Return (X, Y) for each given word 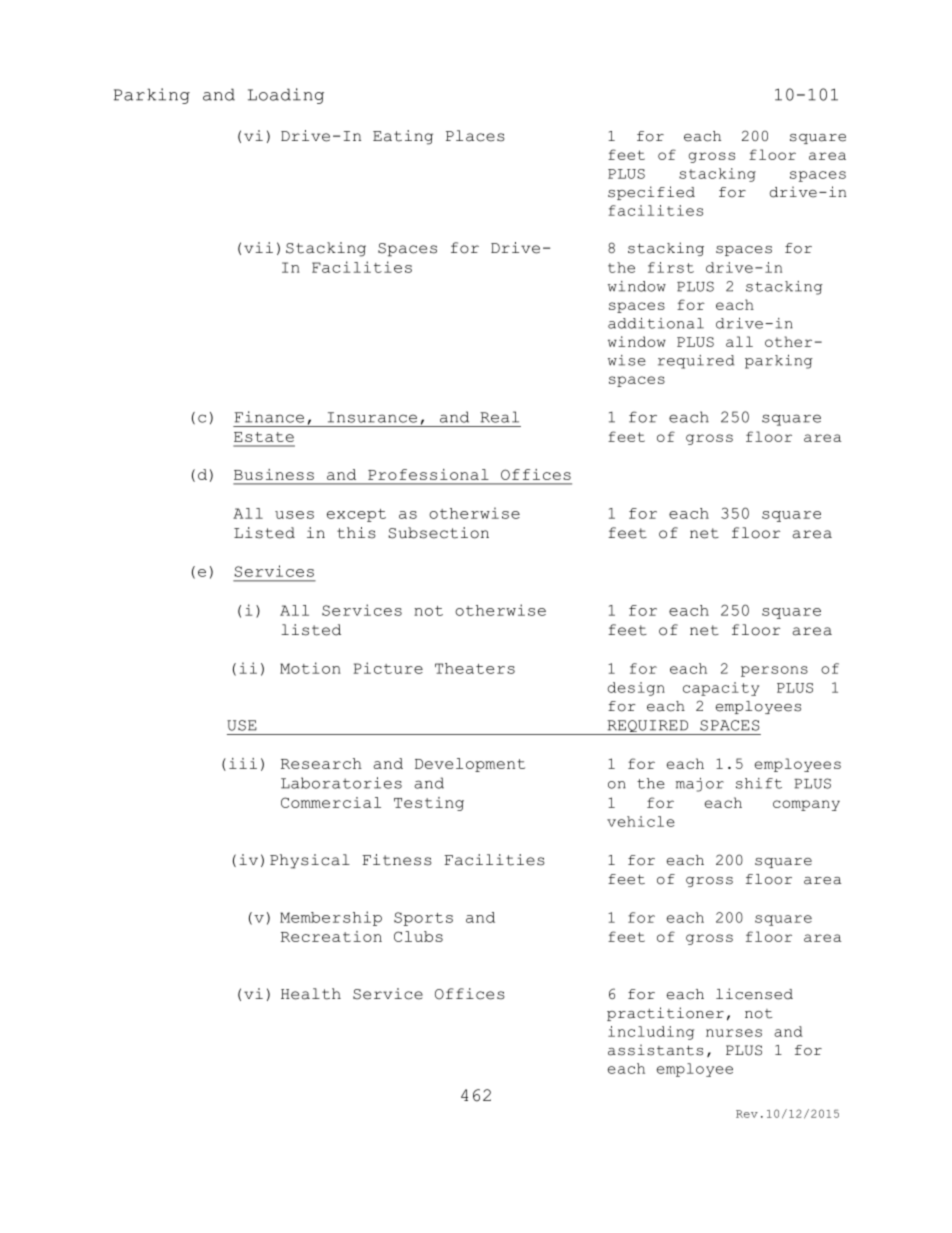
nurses (734, 1033)
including (651, 1033)
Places (475, 136)
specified (651, 193)
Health (311, 994)
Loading (286, 96)
